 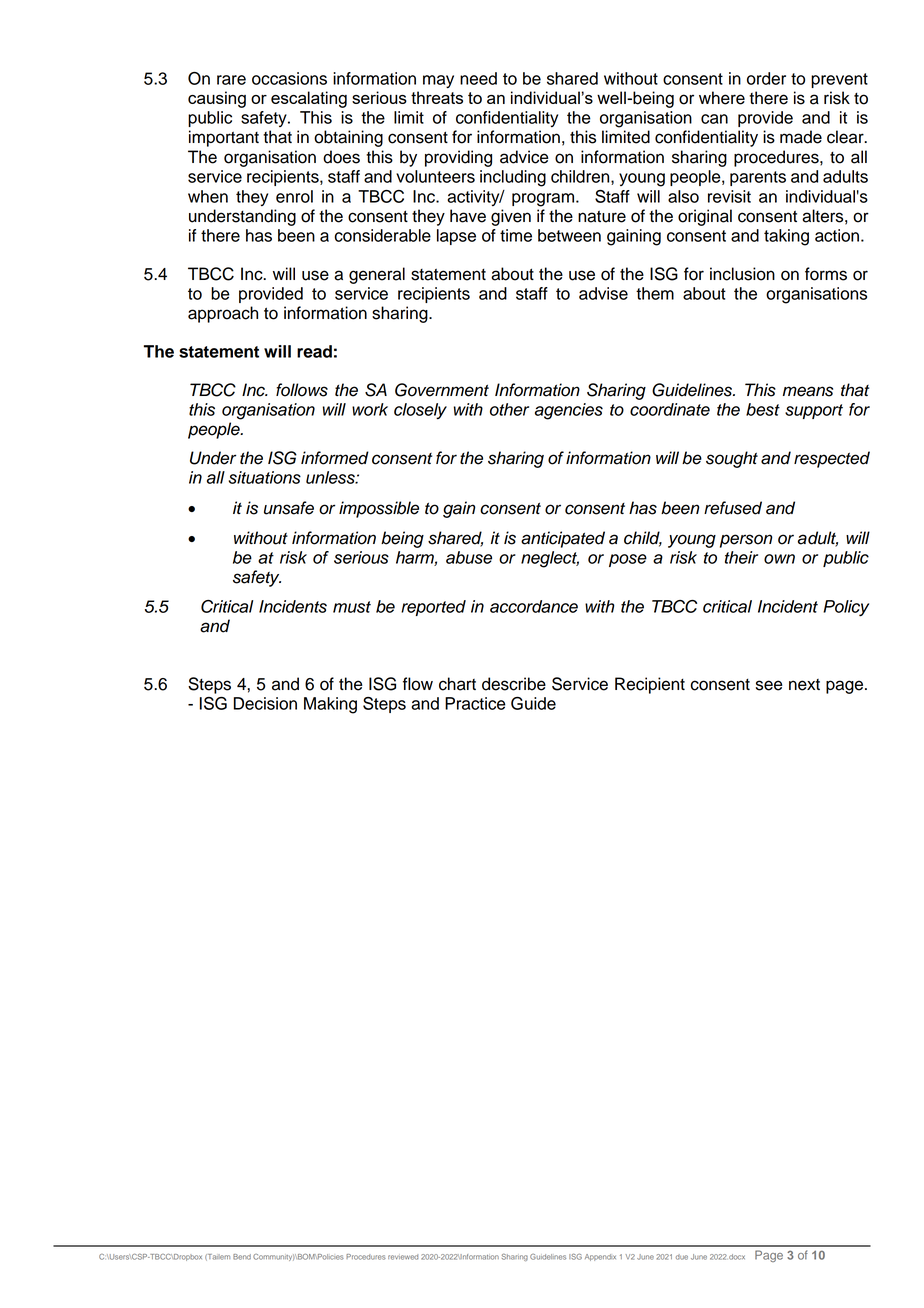 I want to click on Decision, so click(x=265, y=703).
